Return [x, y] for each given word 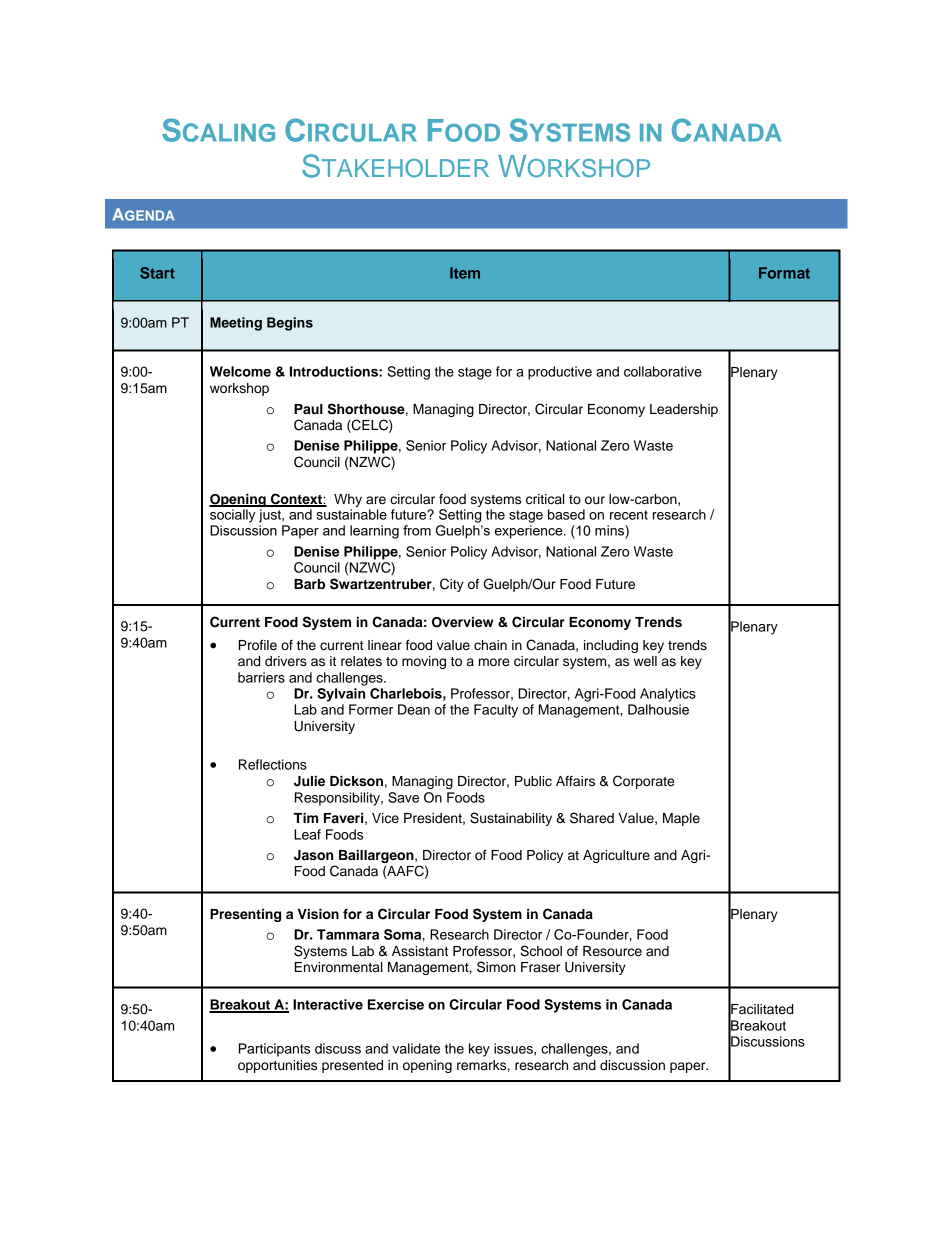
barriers [261, 677]
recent [629, 515]
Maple [681, 819]
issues [514, 1048]
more [494, 662]
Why [348, 500]
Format [784, 273]
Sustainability [511, 819]
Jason [313, 855]
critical [545, 499]
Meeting [236, 324]
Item [465, 273]
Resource [612, 951]
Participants [274, 1050]
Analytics [668, 695]
